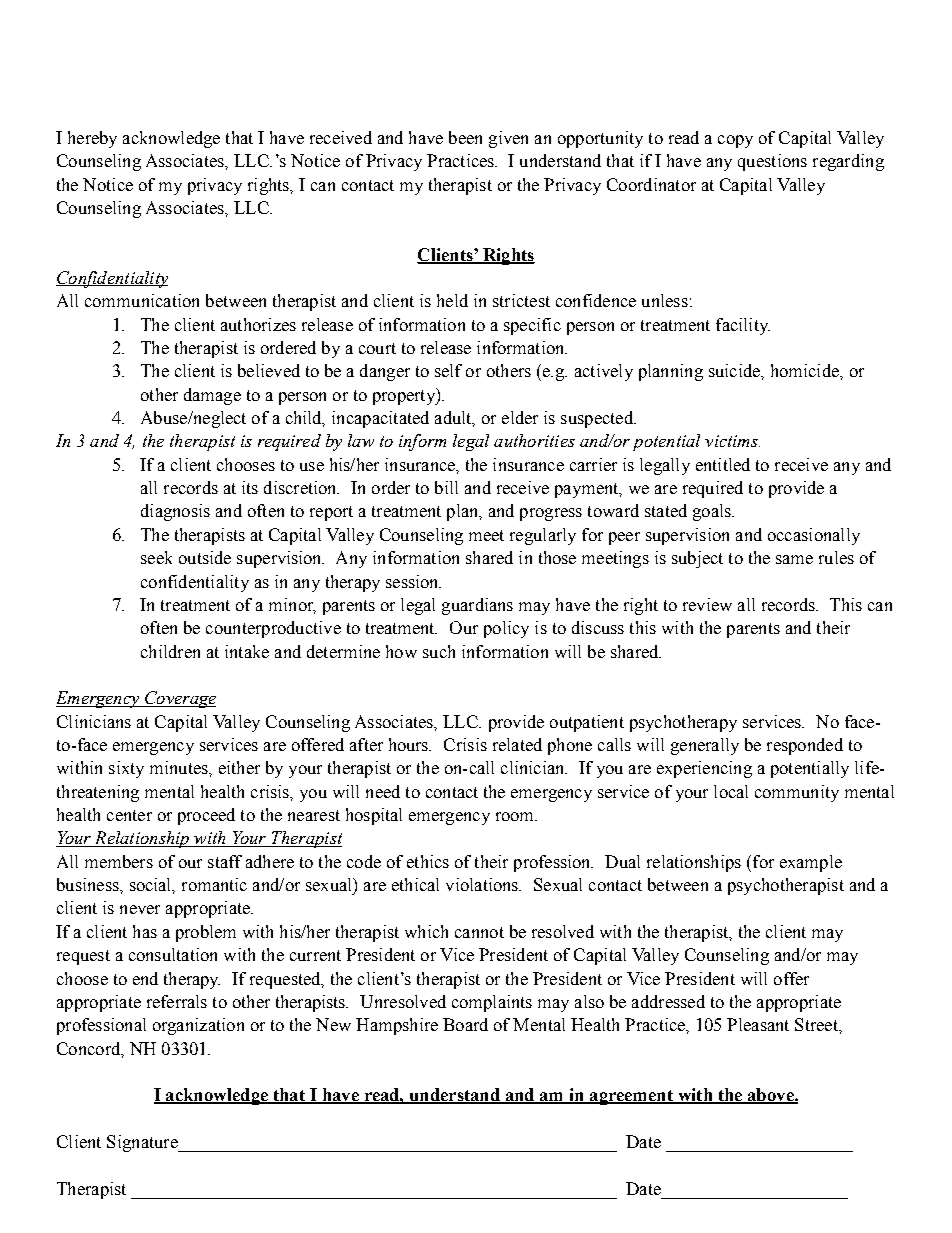 Image resolution: width=952 pixels, height=1233 pixels. Describe the element at coordinates (758, 1024) in the screenshot. I see `Pleasant` at that location.
